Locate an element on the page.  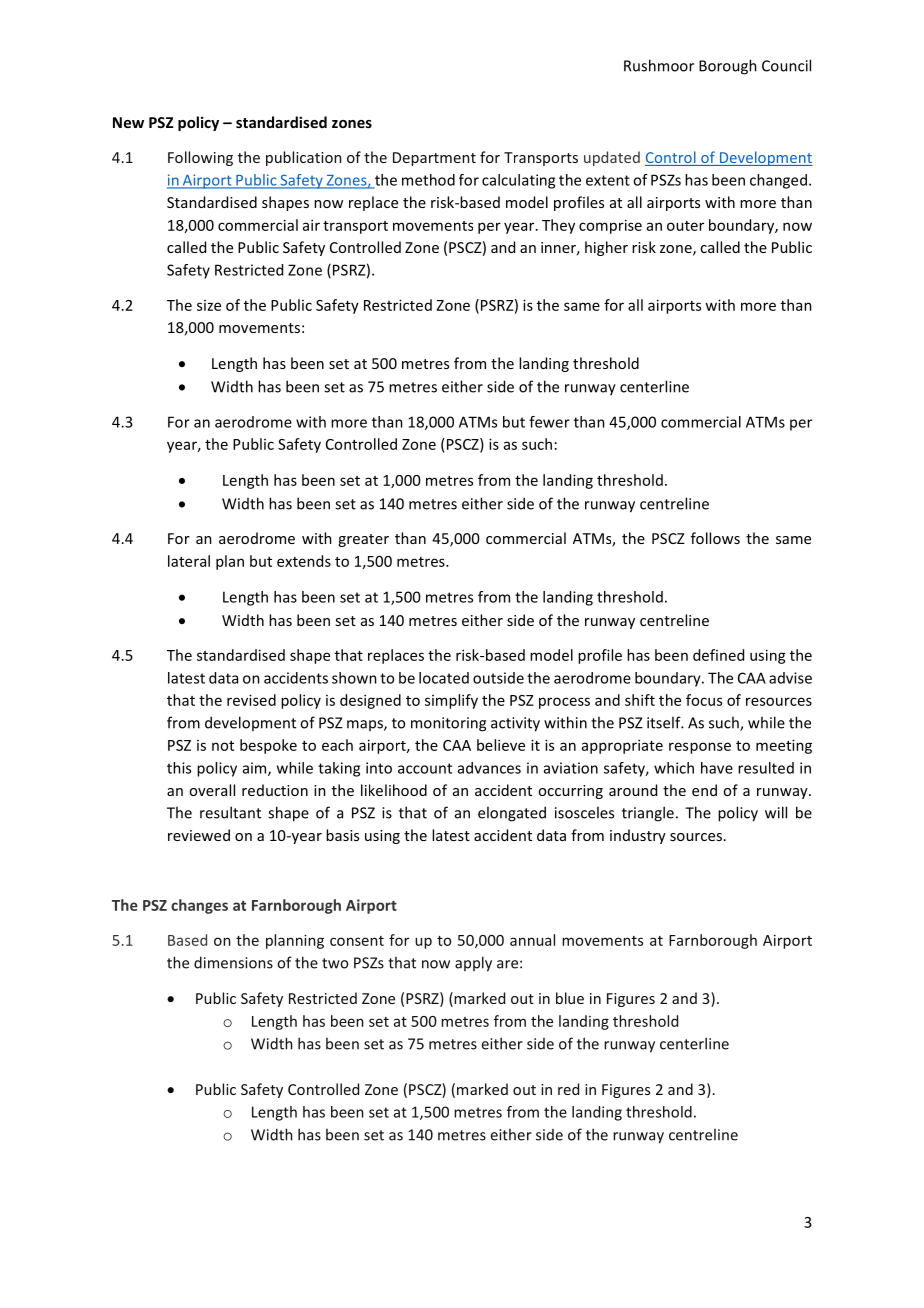
Council is located at coordinates (786, 65).
